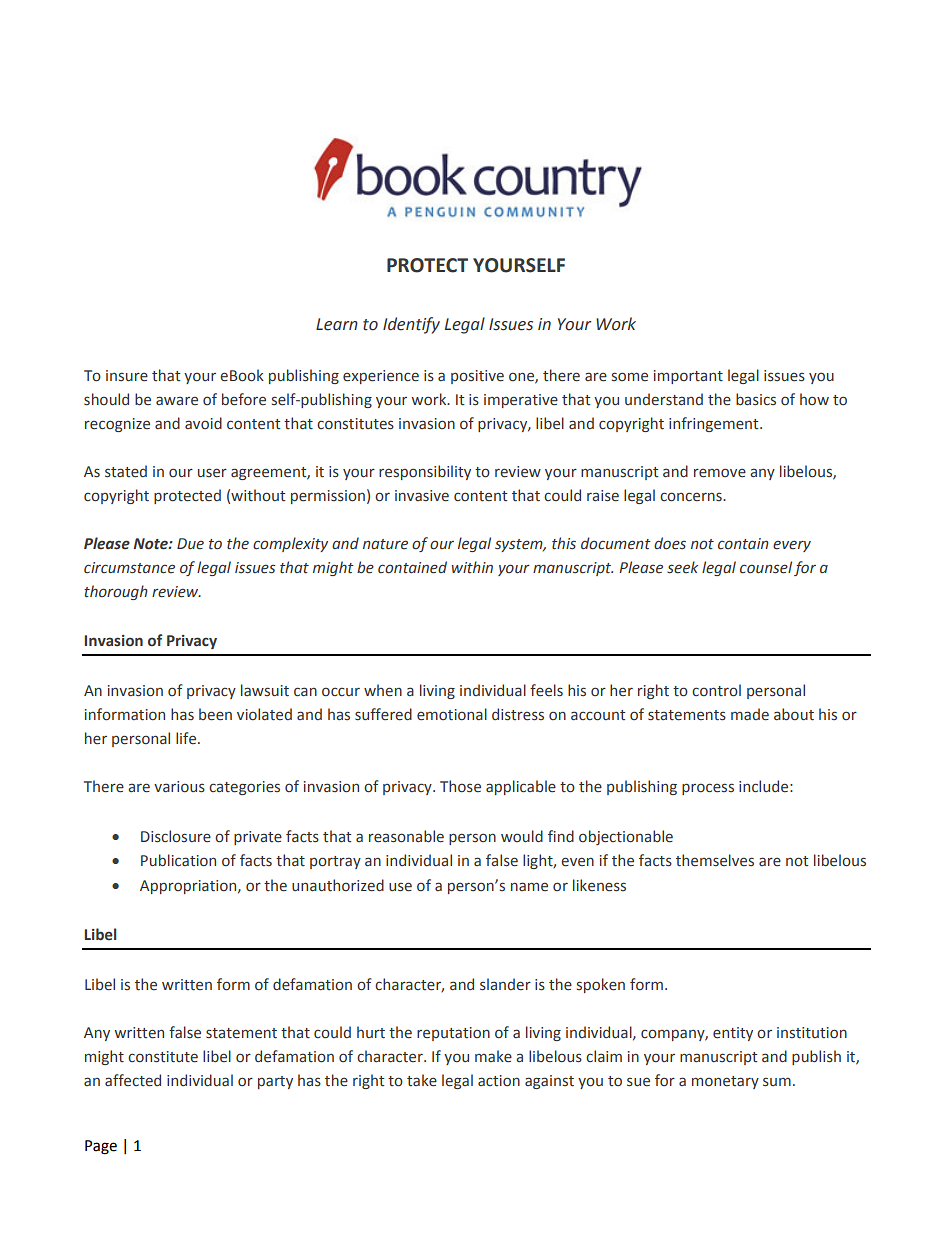 Image resolution: width=952 pixels, height=1233 pixels. I want to click on insure, so click(127, 376).
